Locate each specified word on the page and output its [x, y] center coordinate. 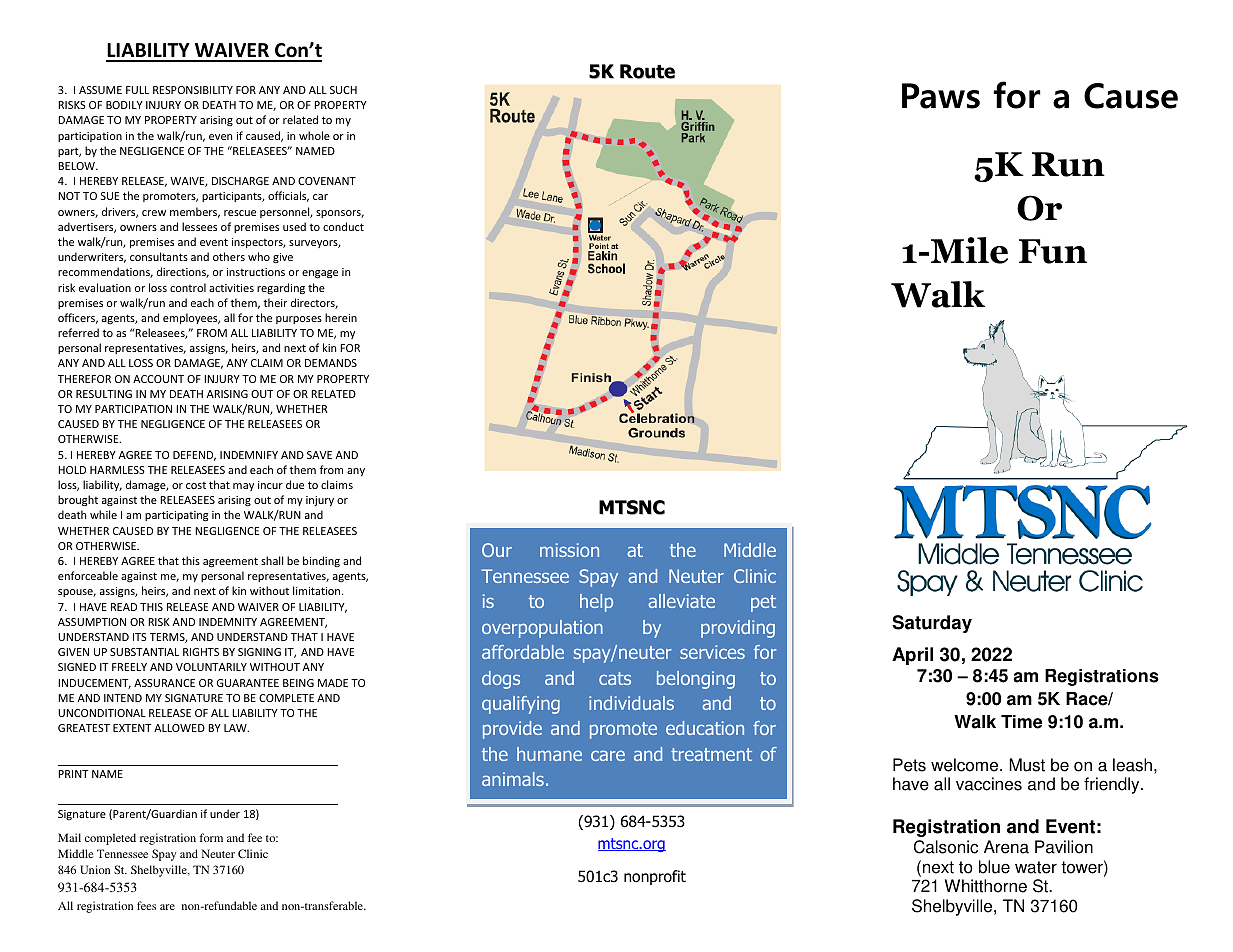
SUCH [343, 90]
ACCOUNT [158, 379]
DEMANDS [331, 363]
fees [146, 905]
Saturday [932, 624]
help [596, 603]
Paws [941, 96]
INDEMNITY [228, 622]
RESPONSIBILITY [193, 90]
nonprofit [655, 877]
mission [569, 550]
